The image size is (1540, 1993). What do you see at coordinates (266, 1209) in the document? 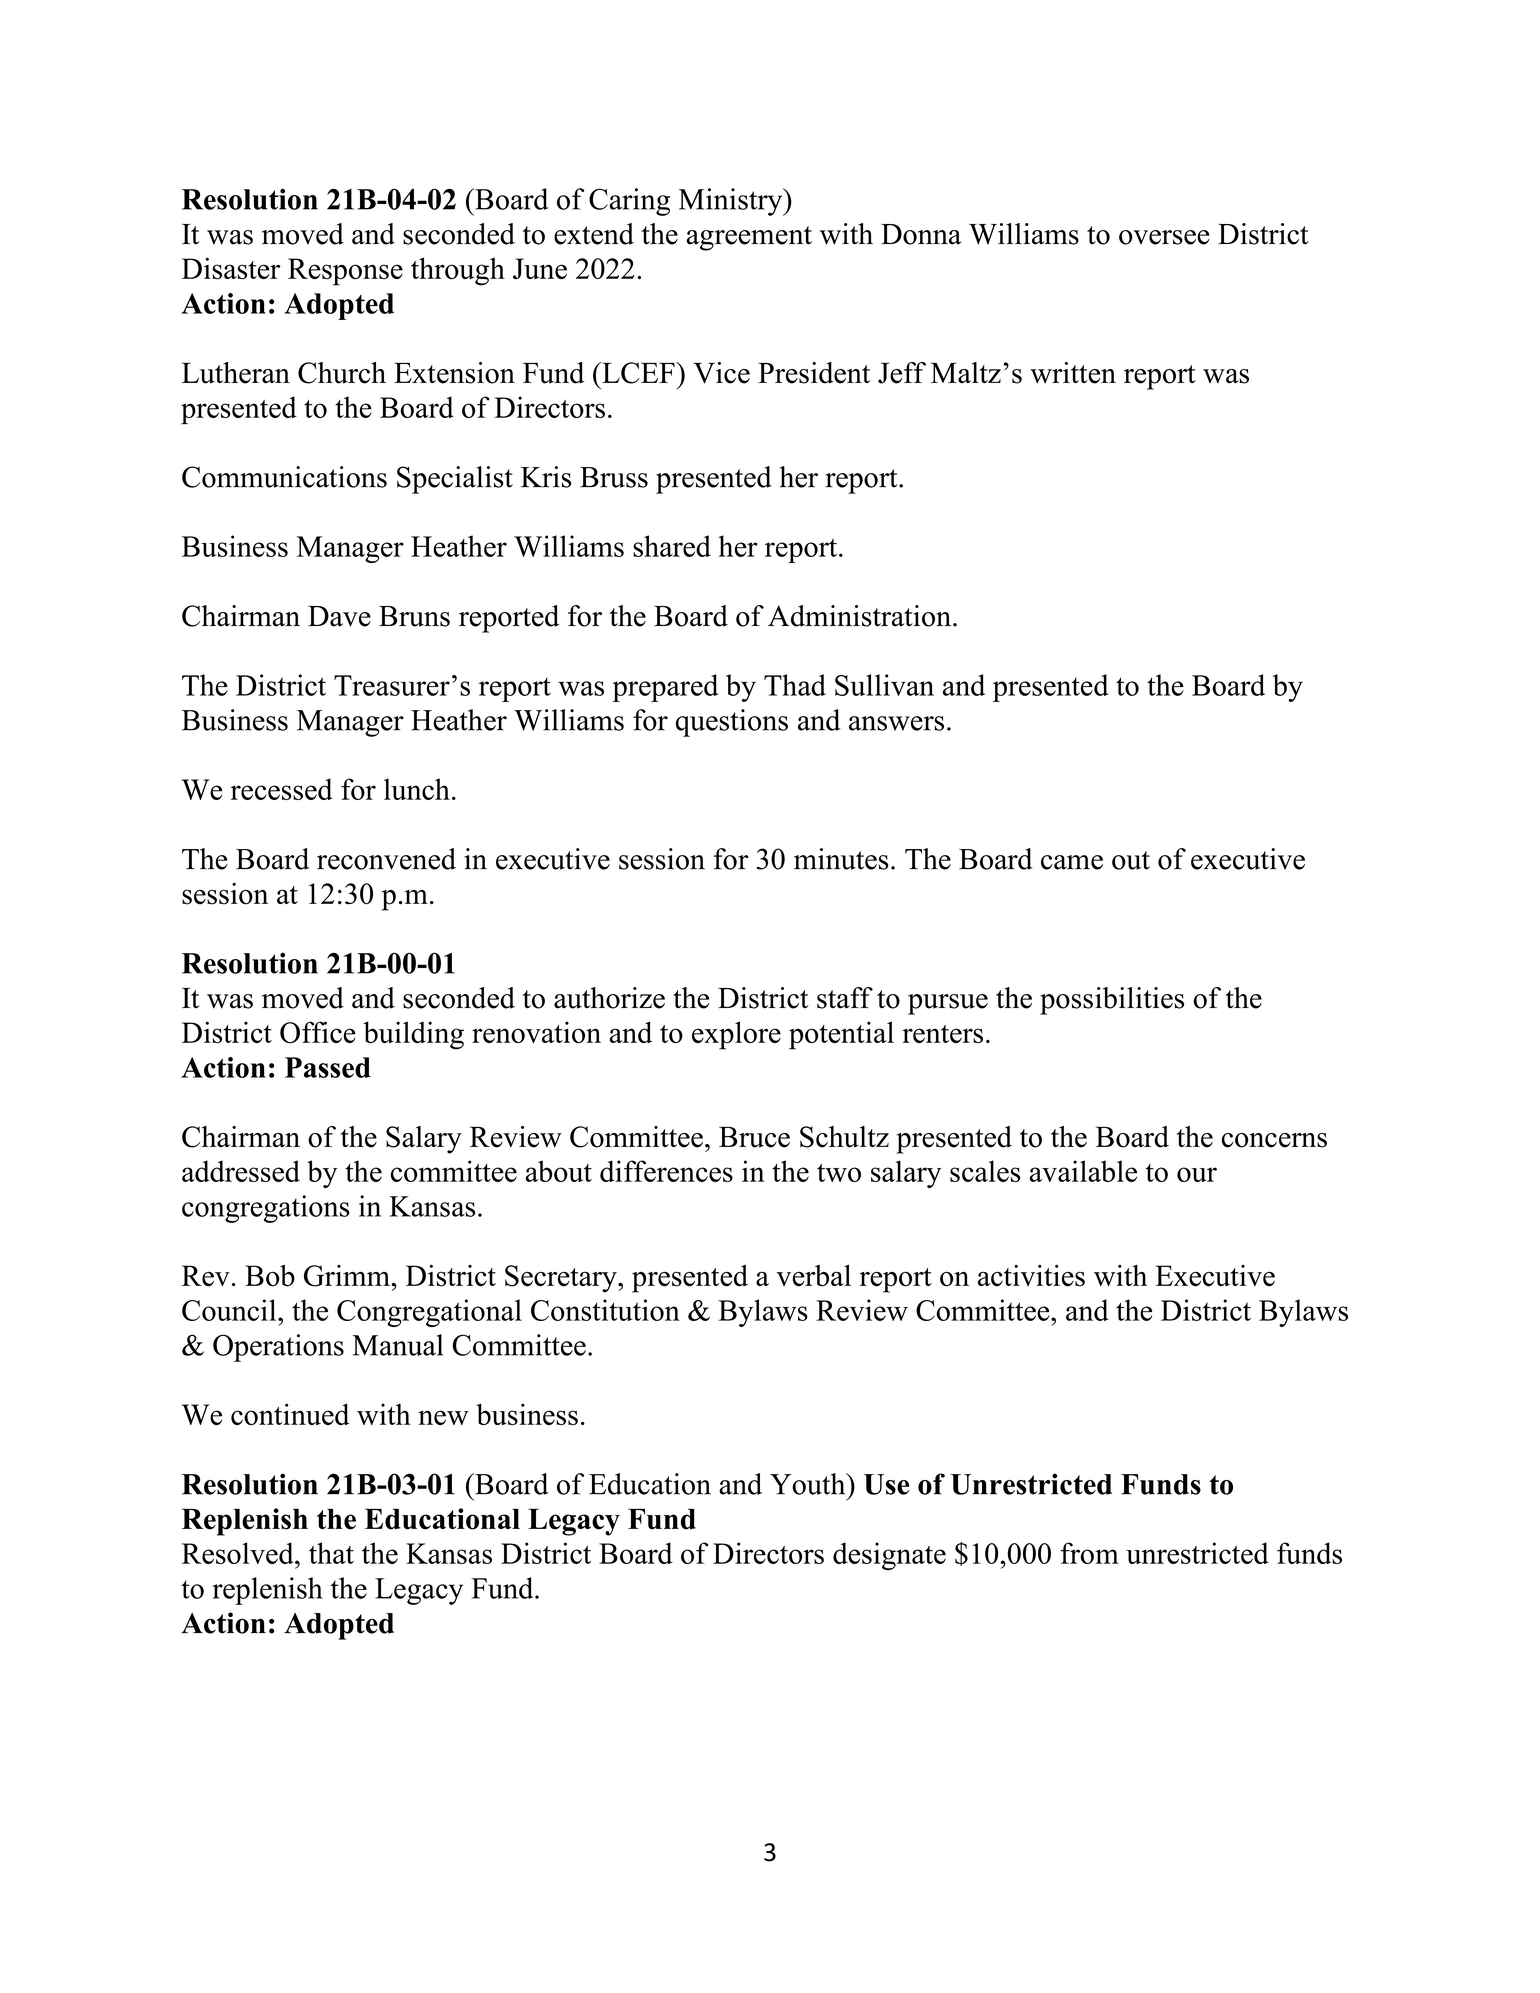
I see `congregations` at bounding box center [266, 1209].
